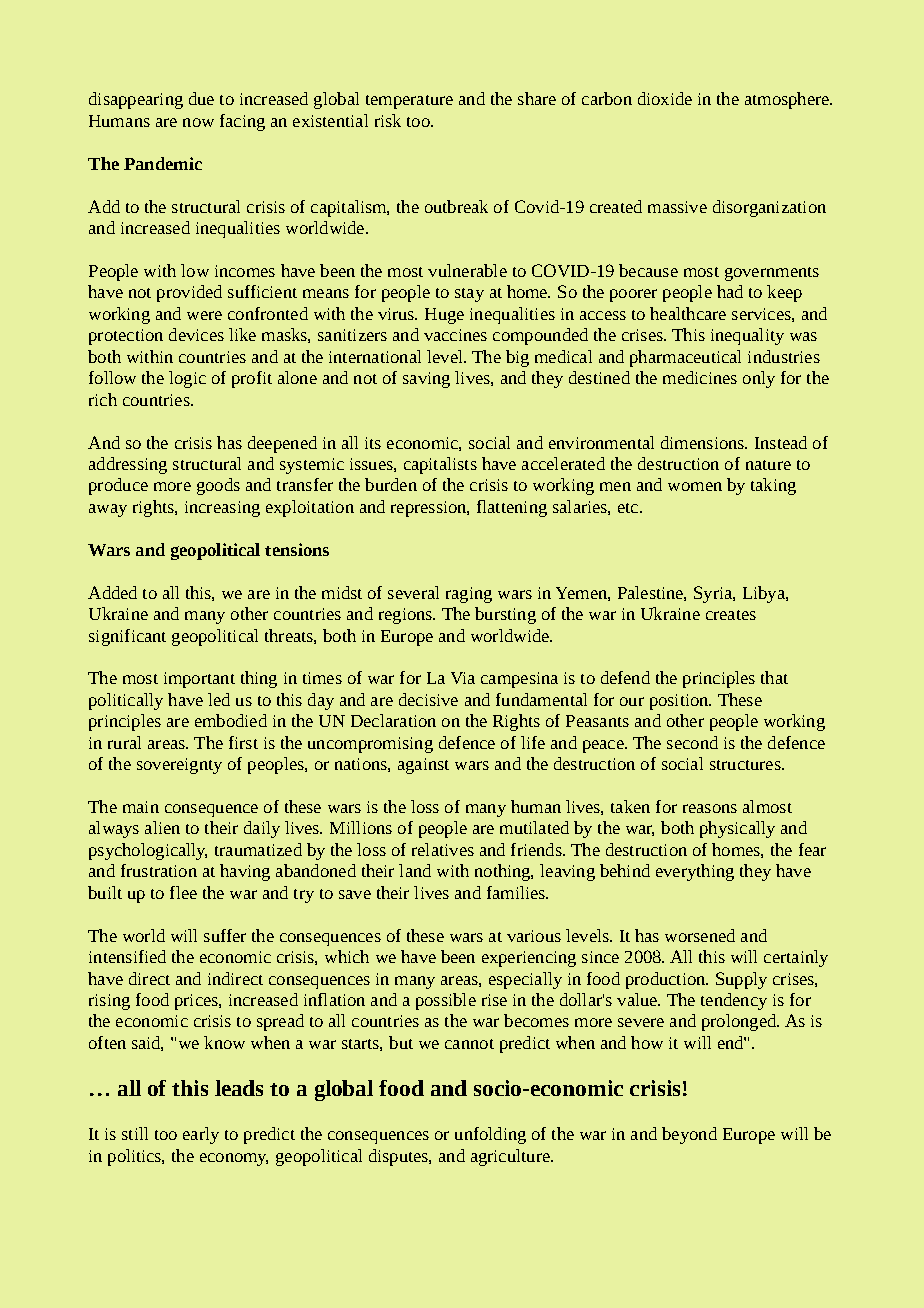 The height and width of the page is (1308, 924). Describe the element at coordinates (731, 615) in the page. I see `creates` at that location.
